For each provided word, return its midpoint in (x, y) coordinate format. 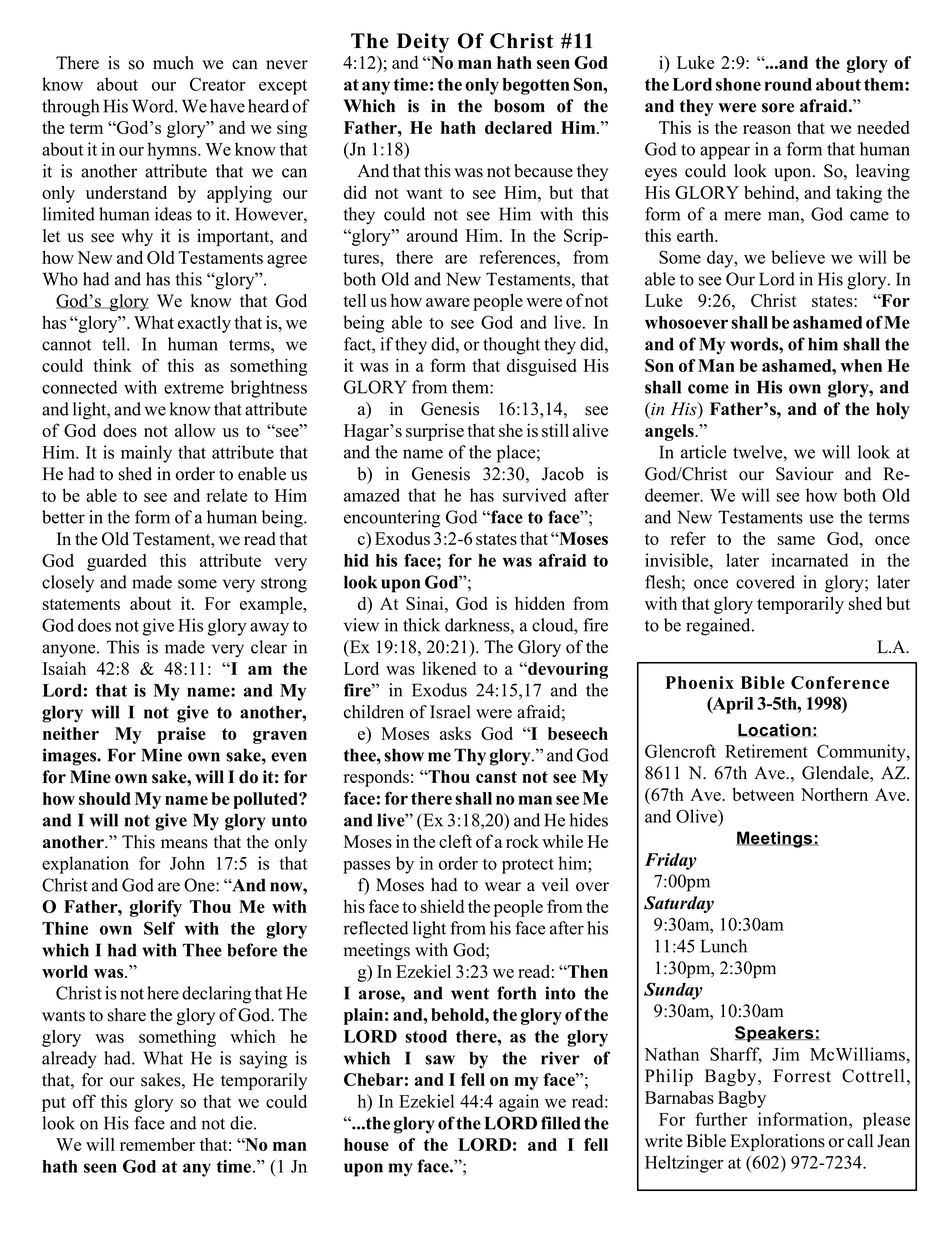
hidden (540, 603)
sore (778, 108)
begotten (536, 86)
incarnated (810, 560)
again (519, 1103)
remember (157, 1144)
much (173, 63)
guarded (117, 562)
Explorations (777, 1142)
